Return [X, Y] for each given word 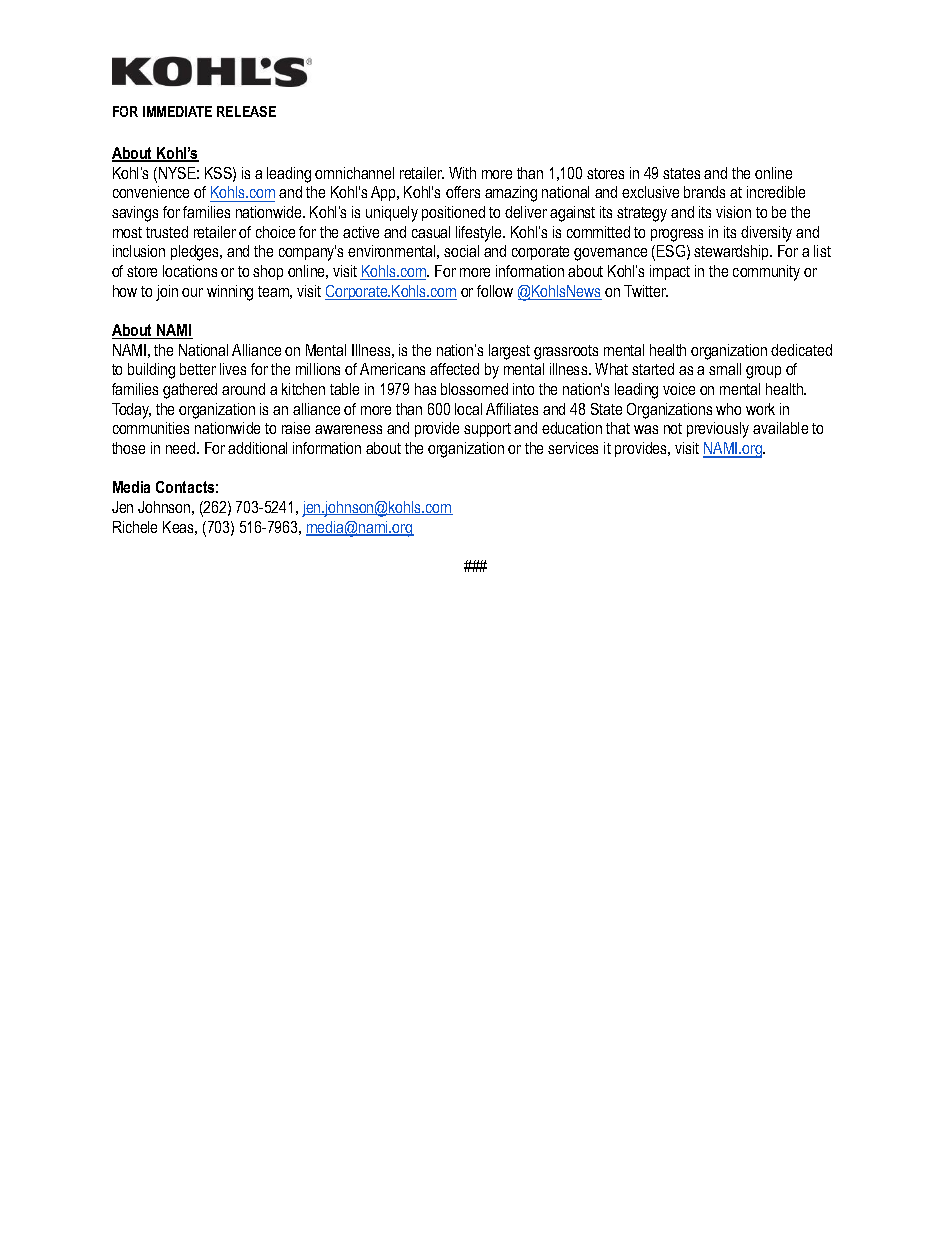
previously [718, 430]
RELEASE [246, 111]
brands [704, 192]
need [182, 448]
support [487, 430]
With [462, 173]
